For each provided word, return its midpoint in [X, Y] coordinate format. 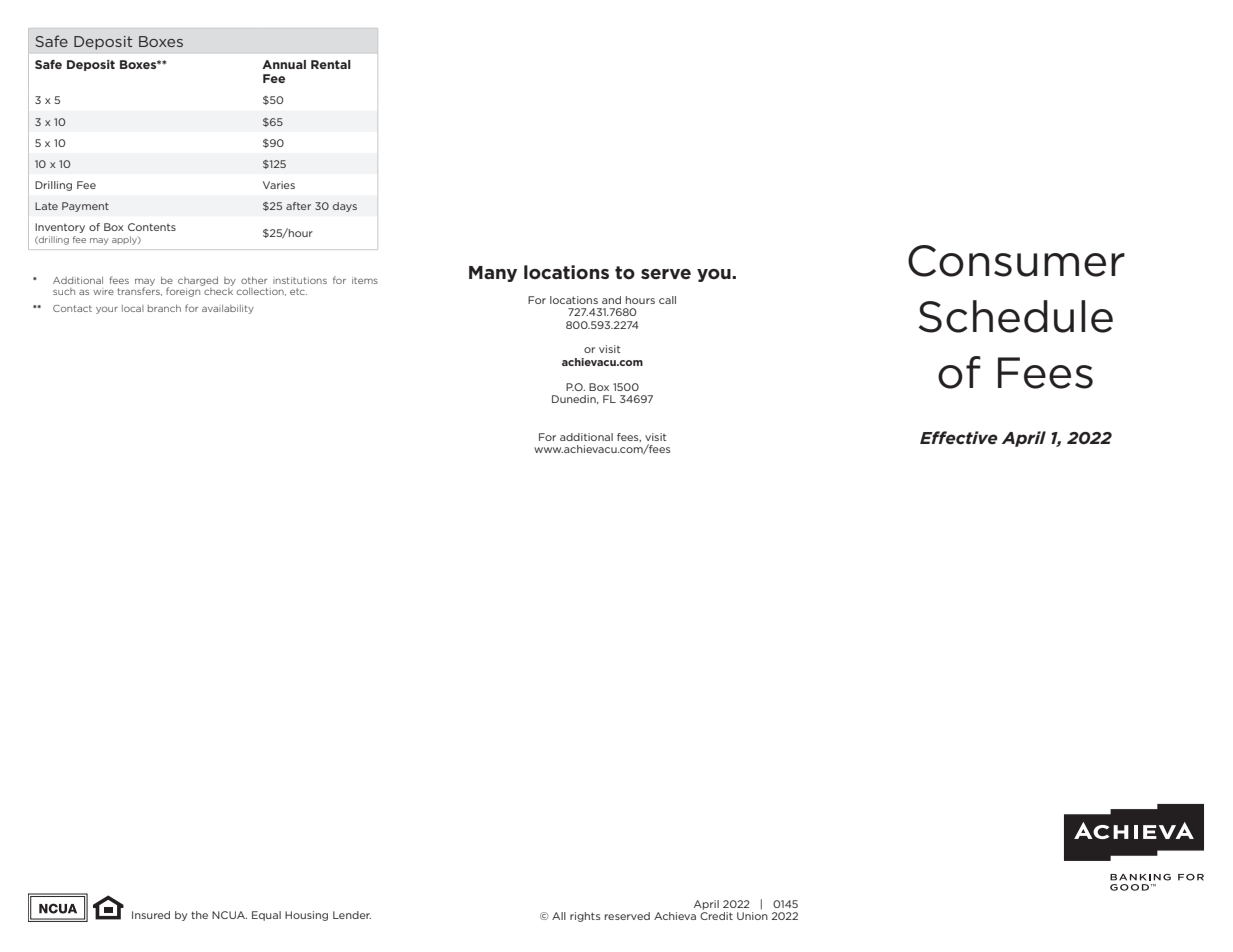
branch [164, 308]
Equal [266, 916]
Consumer [1016, 261]
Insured [151, 915]
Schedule [1015, 316]
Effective [959, 437]
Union [752, 916]
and [611, 300]
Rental [331, 64]
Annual [284, 64]
